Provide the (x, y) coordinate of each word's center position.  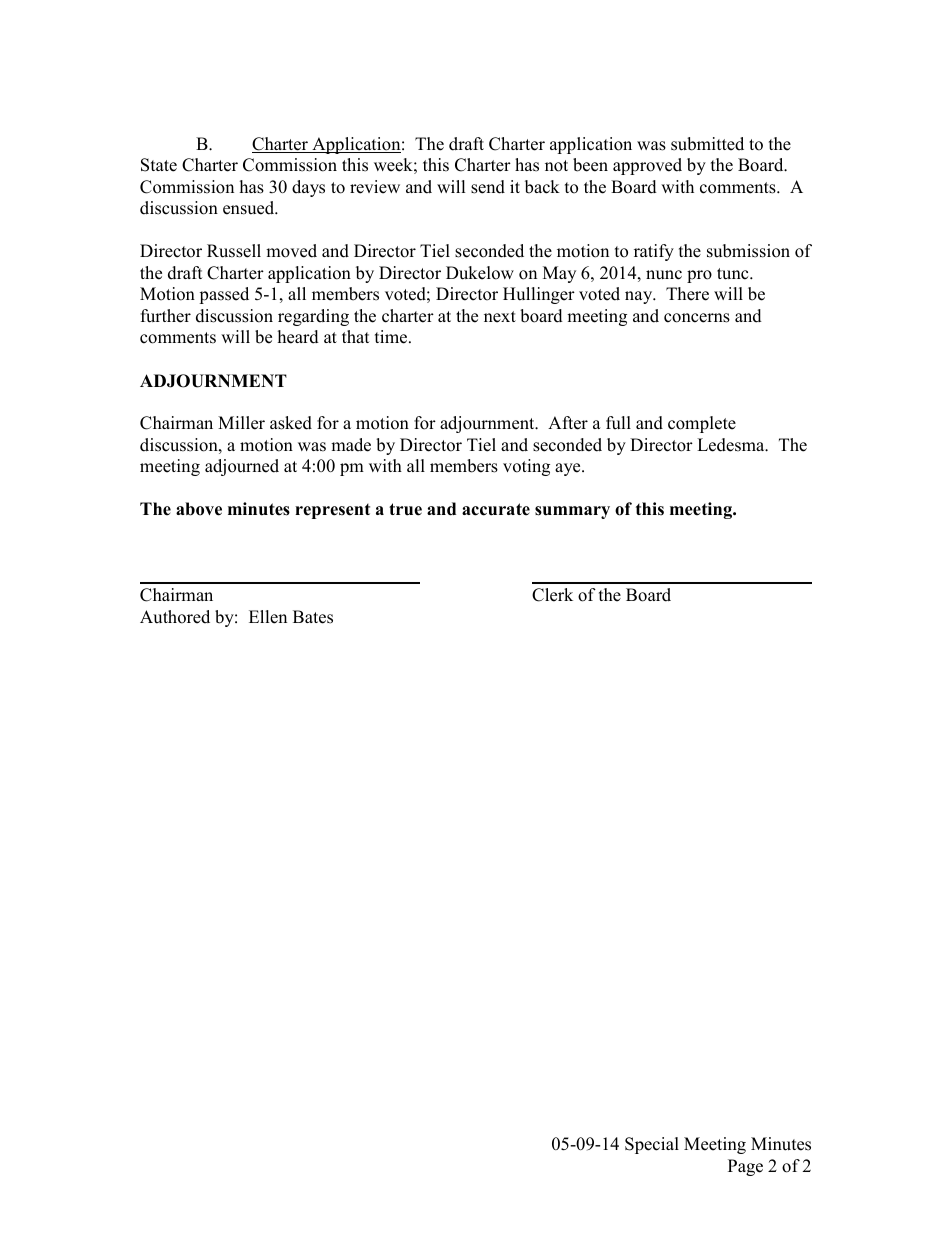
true (405, 509)
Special (652, 1145)
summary (572, 512)
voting (526, 467)
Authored (175, 617)
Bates (313, 617)
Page (745, 1167)
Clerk (552, 595)
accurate (496, 509)
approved (647, 166)
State (159, 165)
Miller (241, 423)
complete (702, 424)
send (488, 187)
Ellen (268, 617)
